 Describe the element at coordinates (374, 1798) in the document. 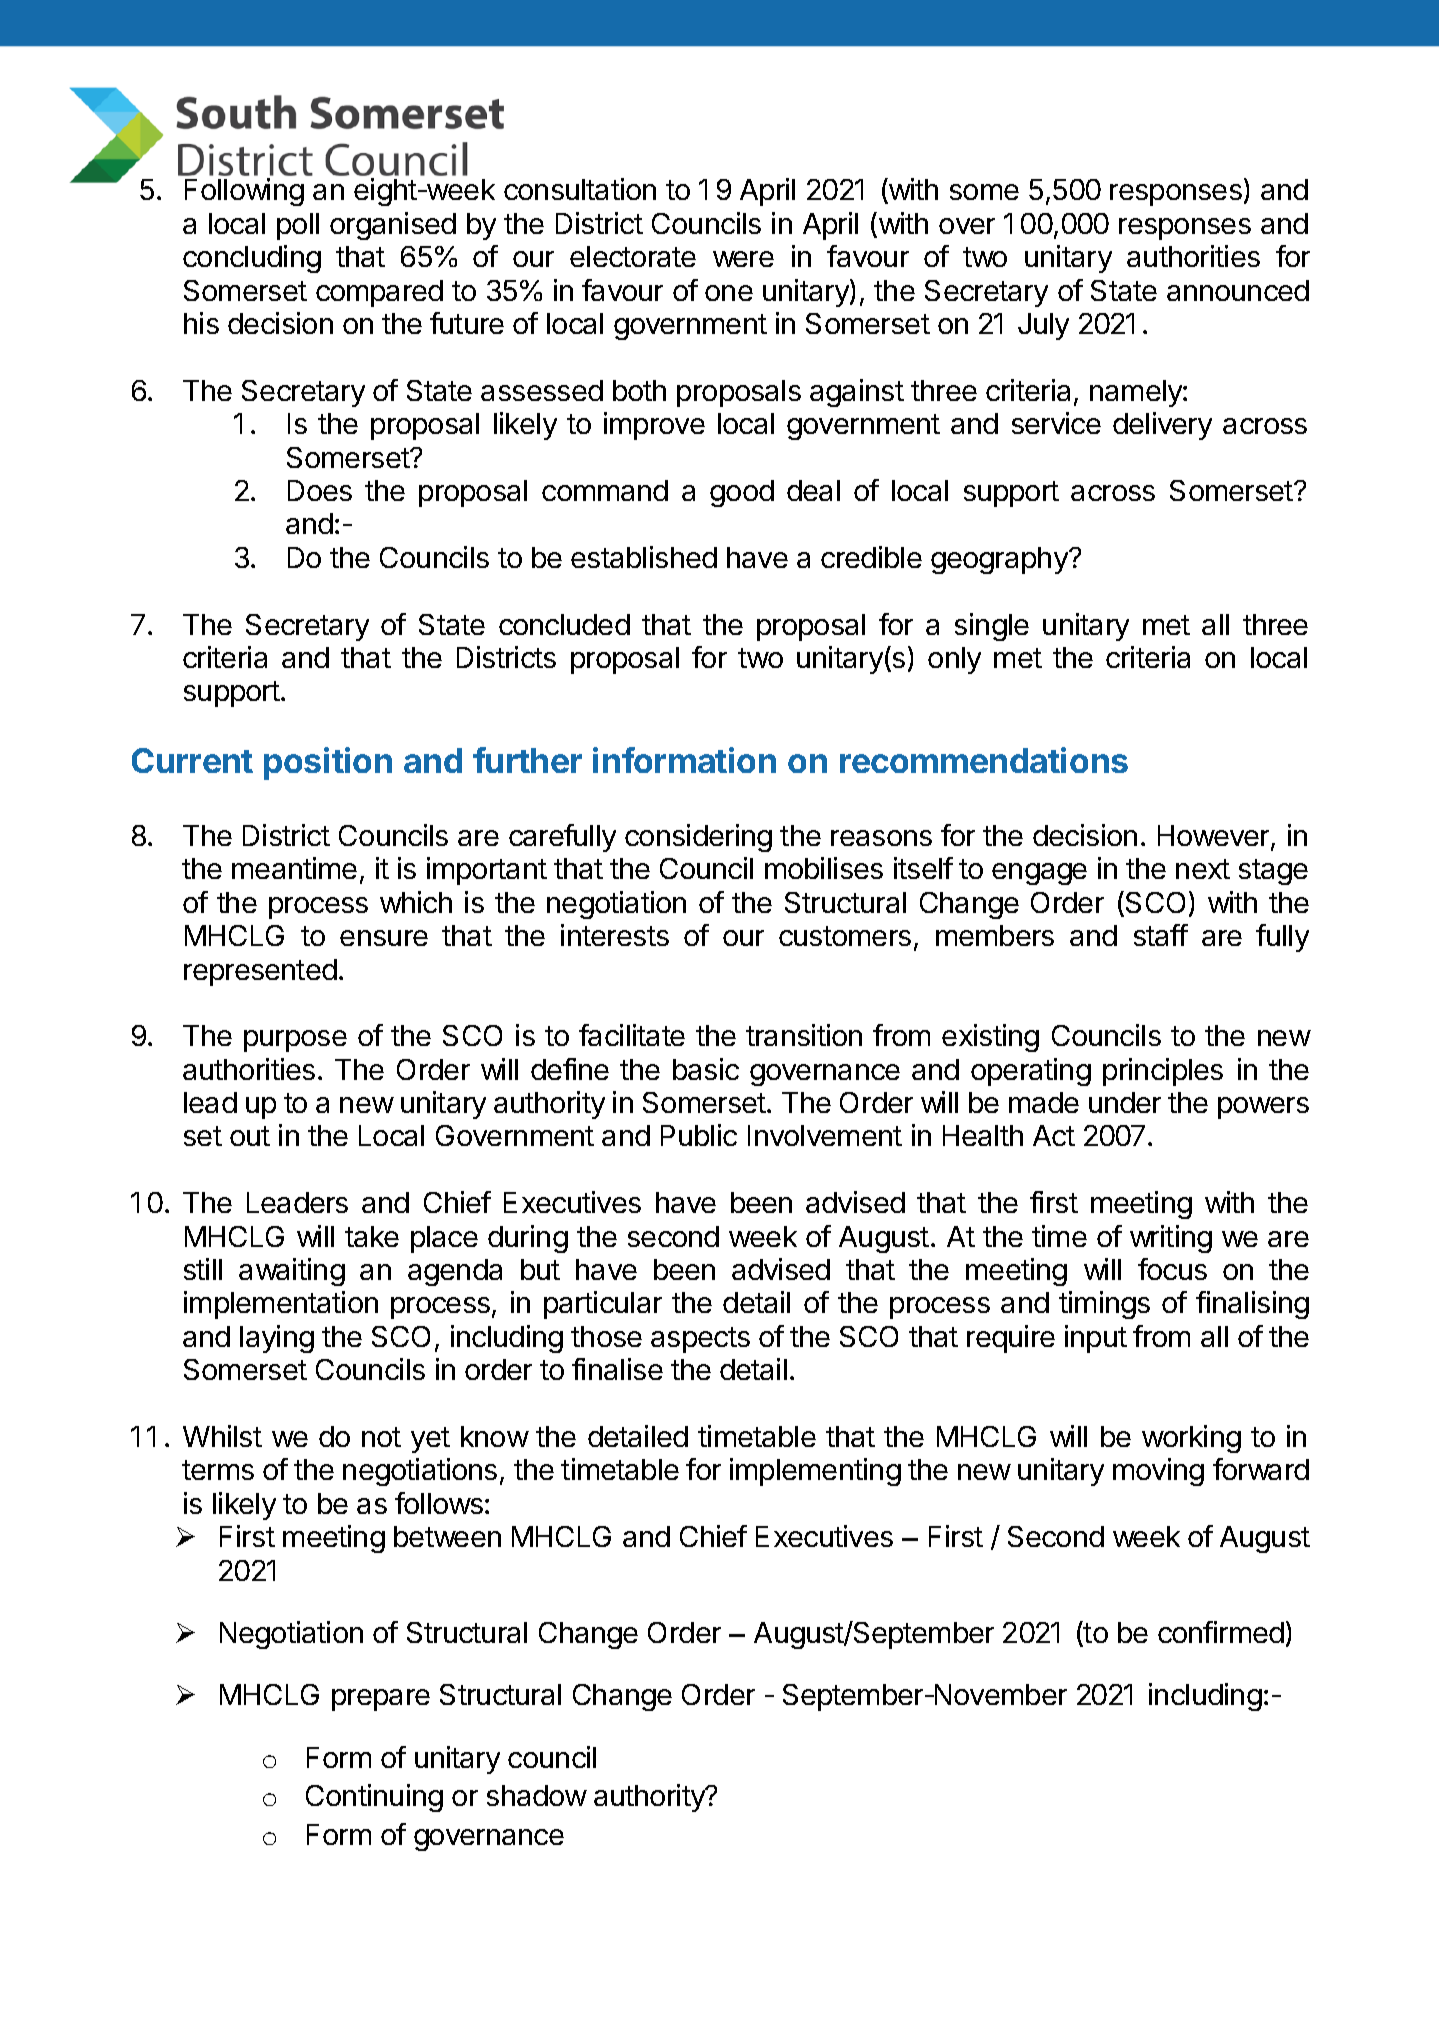

I see `Continuing` at that location.
